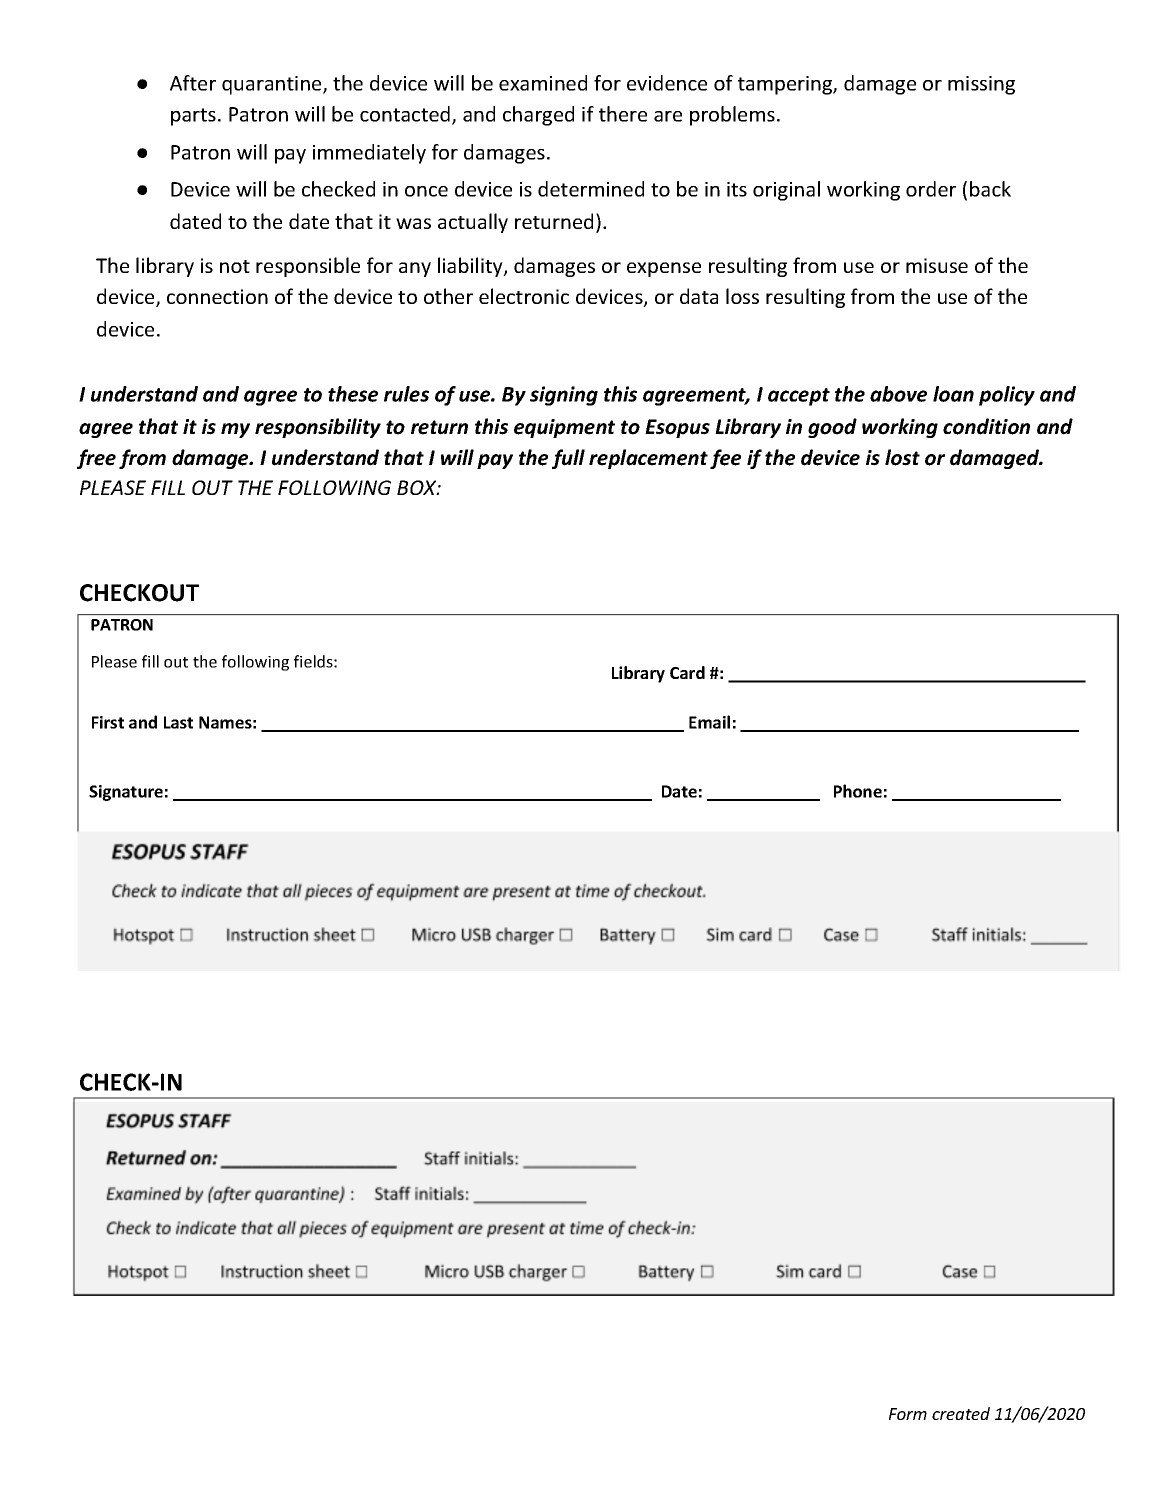  I want to click on created, so click(961, 1413).
